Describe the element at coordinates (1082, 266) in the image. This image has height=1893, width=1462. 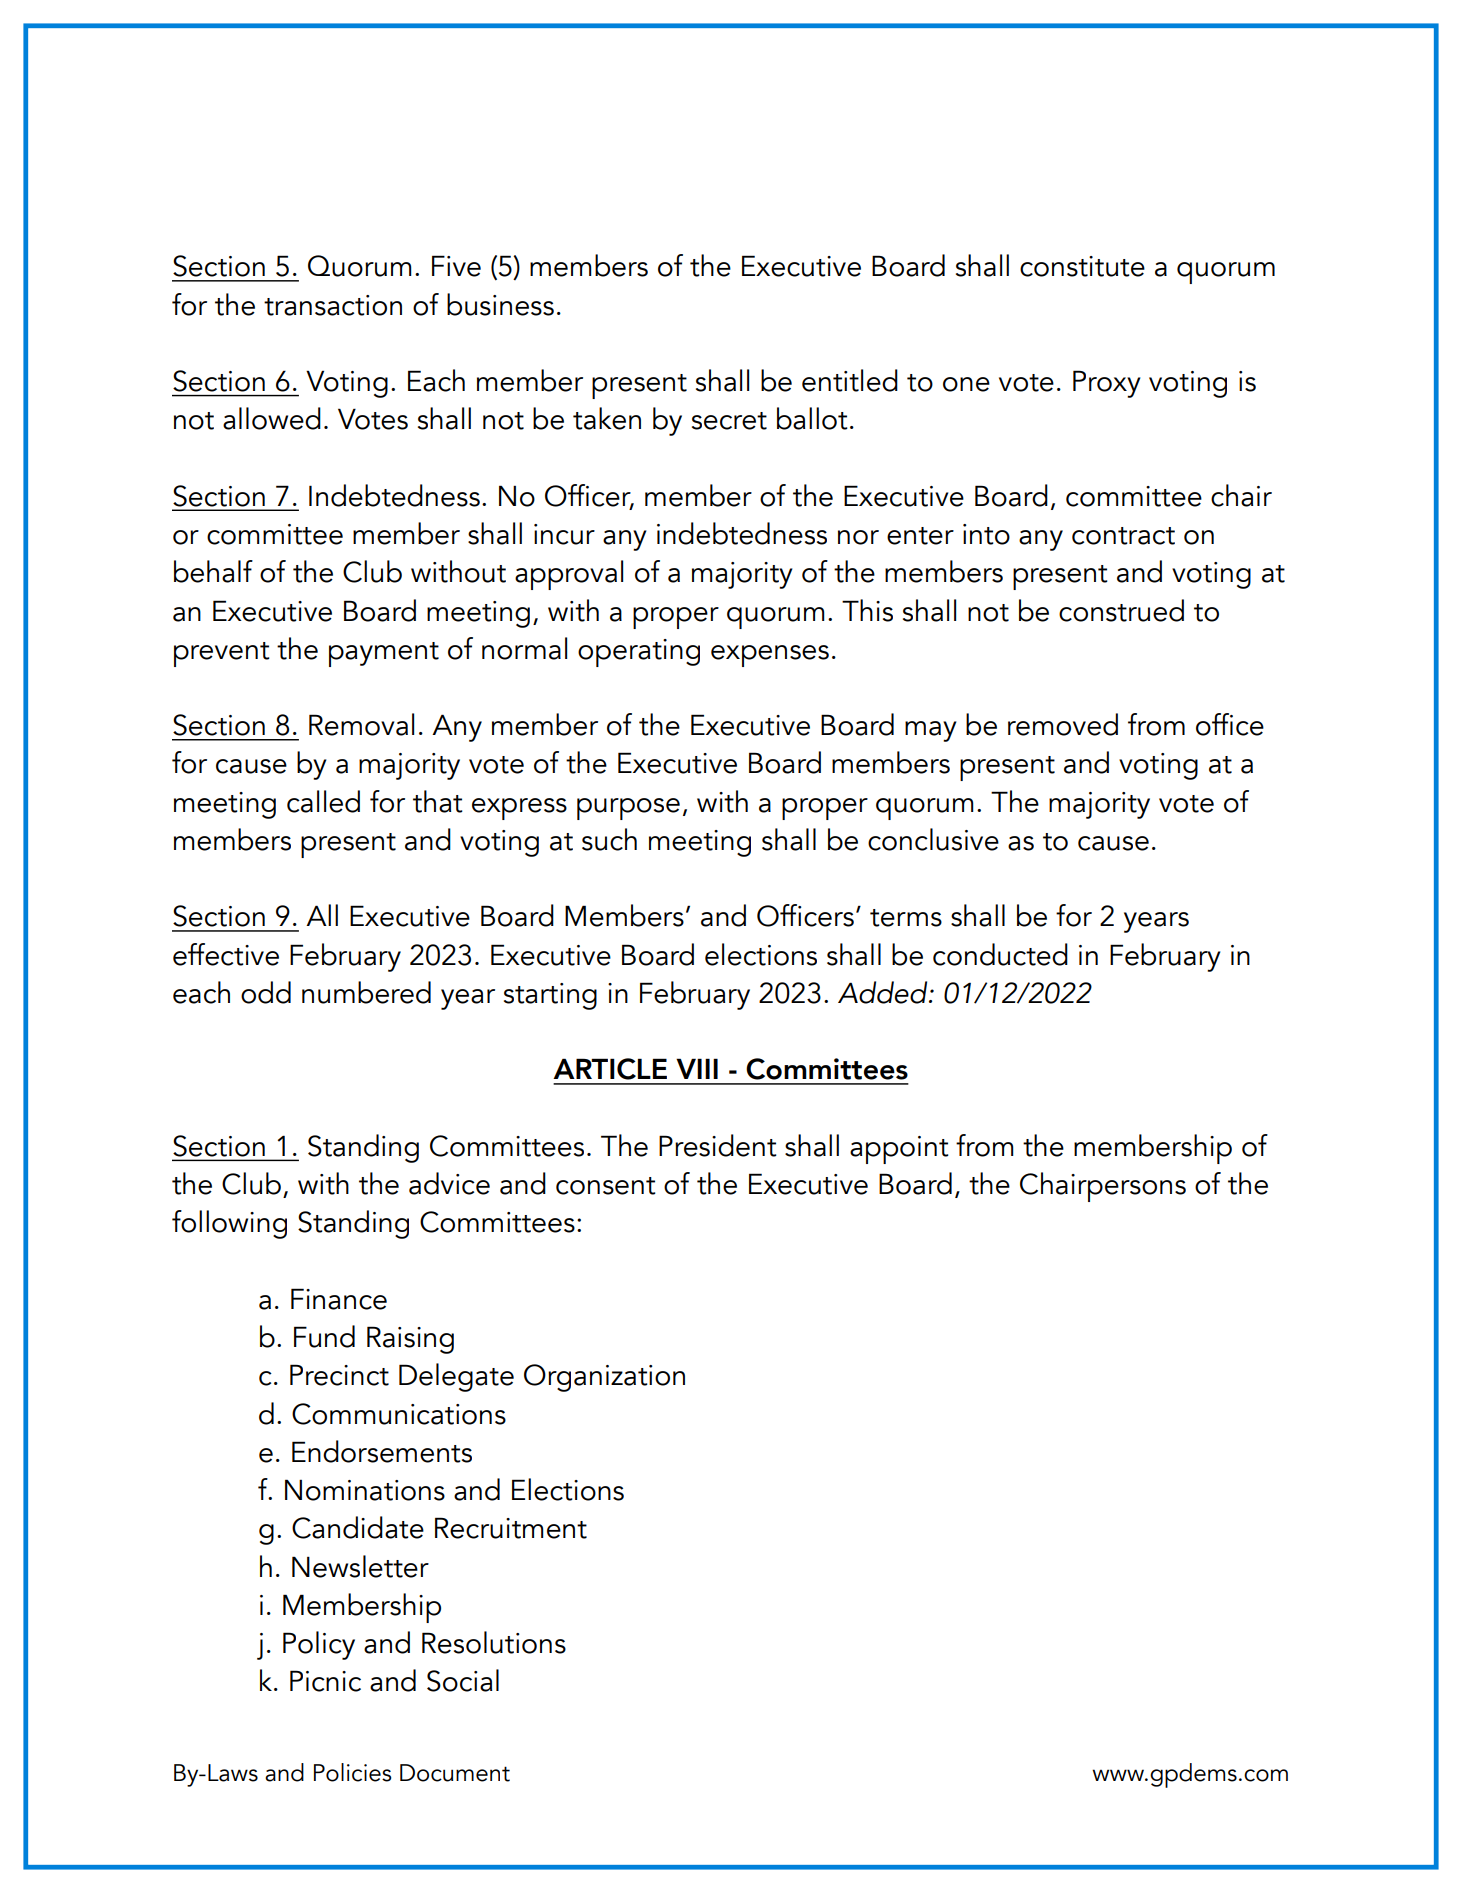
I see `constitute` at that location.
